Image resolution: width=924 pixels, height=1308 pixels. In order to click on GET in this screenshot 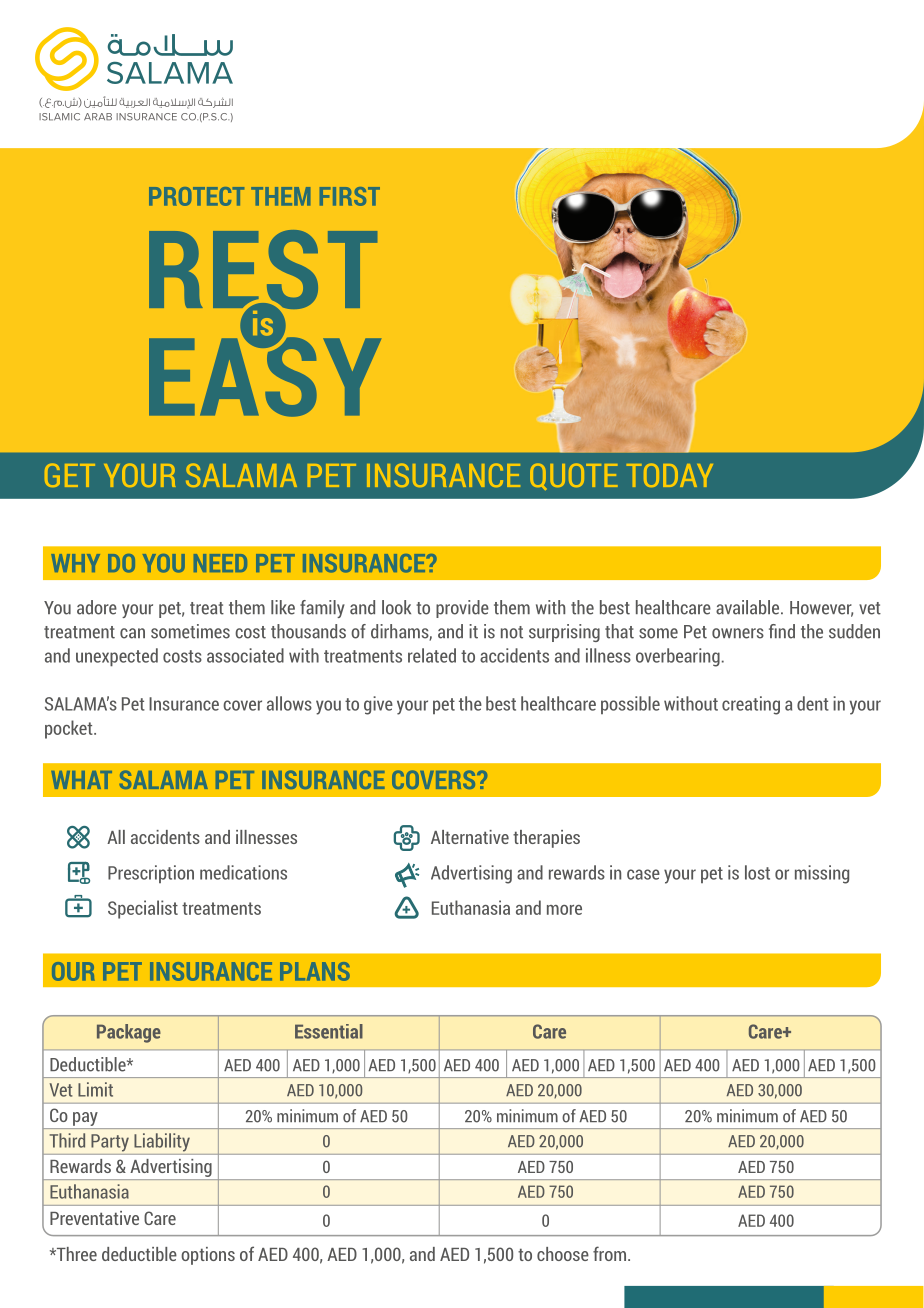, I will do `click(70, 475)`.
